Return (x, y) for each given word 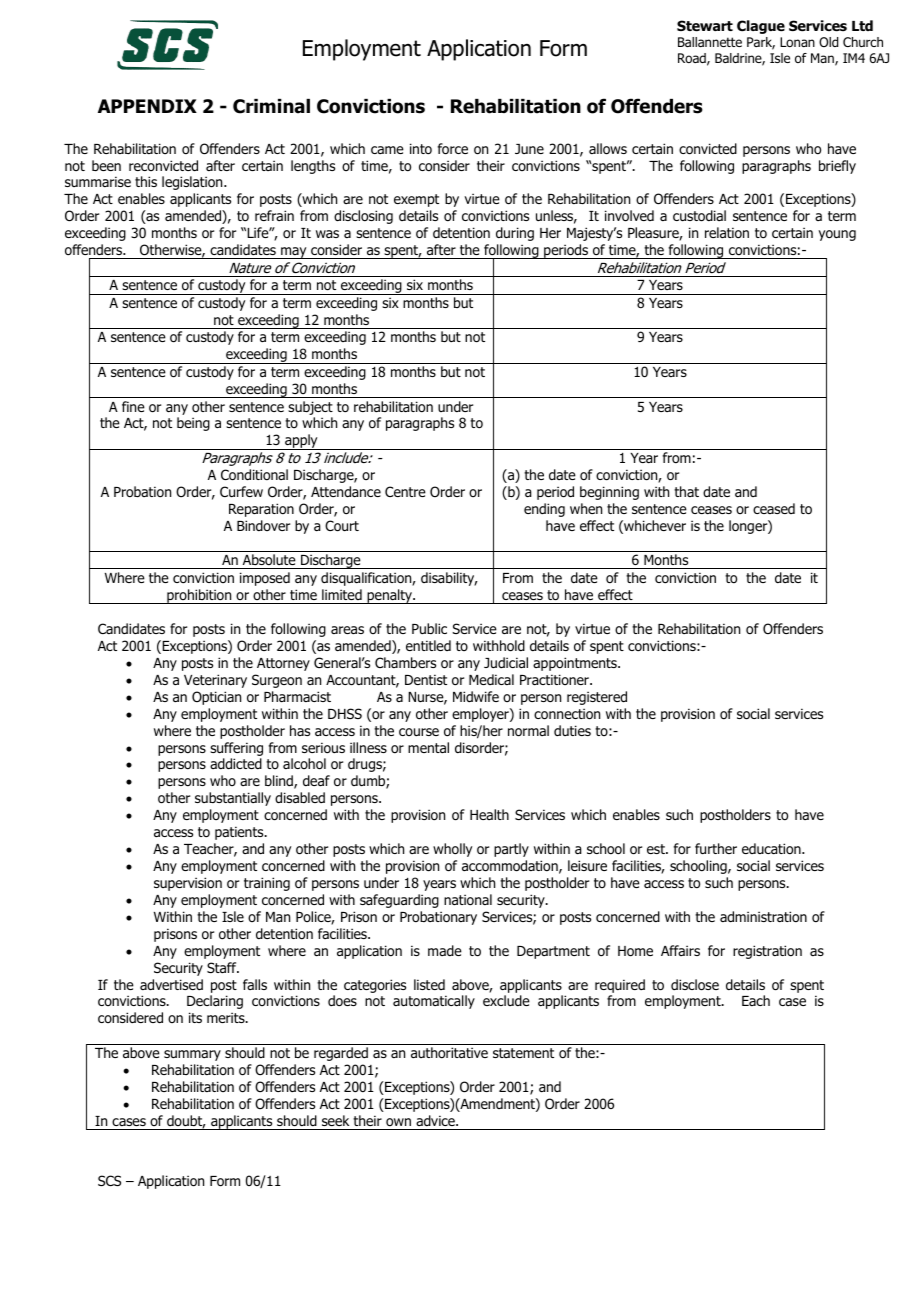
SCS (109, 1180)
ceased (774, 508)
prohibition (199, 596)
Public (429, 628)
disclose (695, 985)
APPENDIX (147, 106)
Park (761, 43)
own (398, 1122)
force (453, 149)
